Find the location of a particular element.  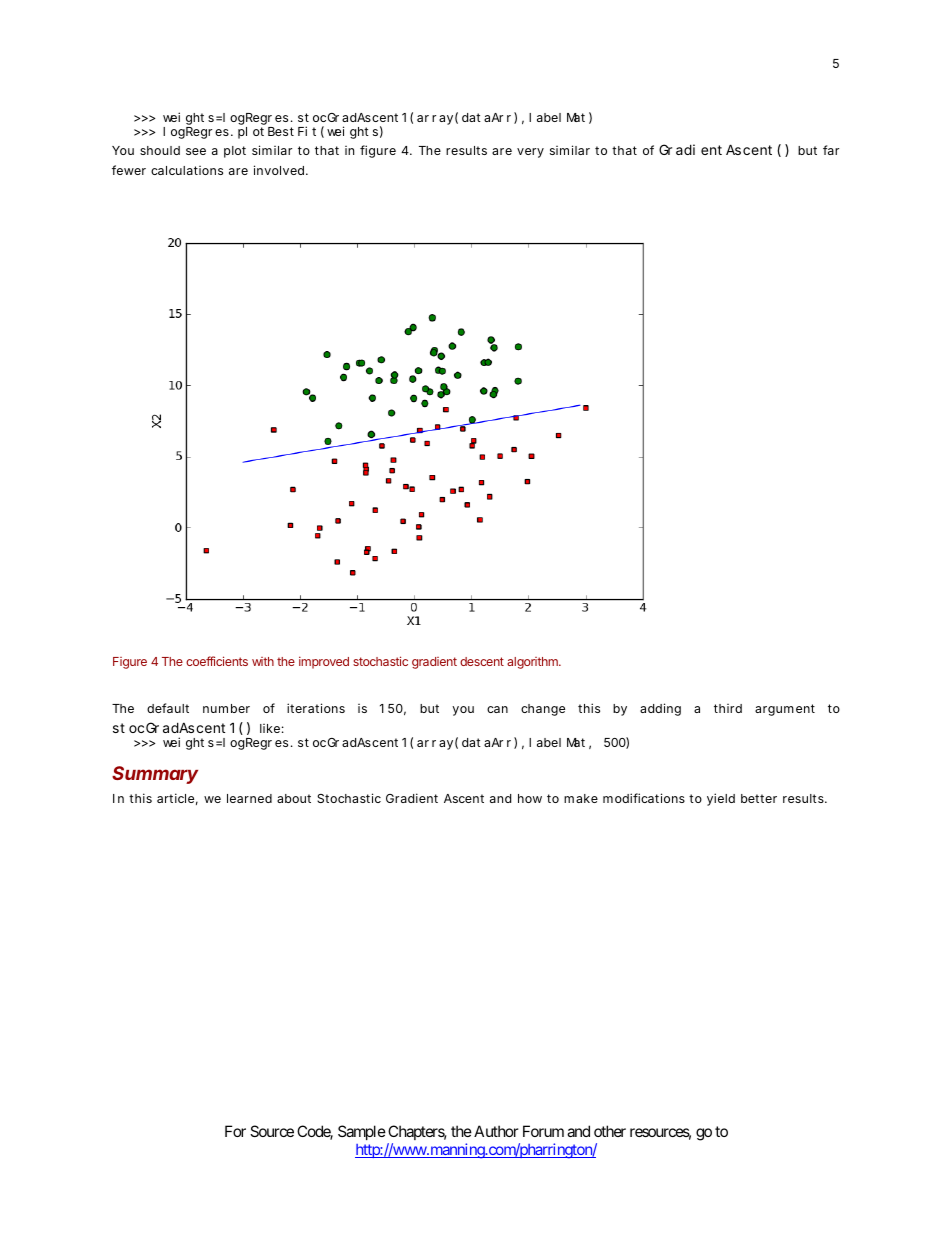

how is located at coordinates (530, 798).
